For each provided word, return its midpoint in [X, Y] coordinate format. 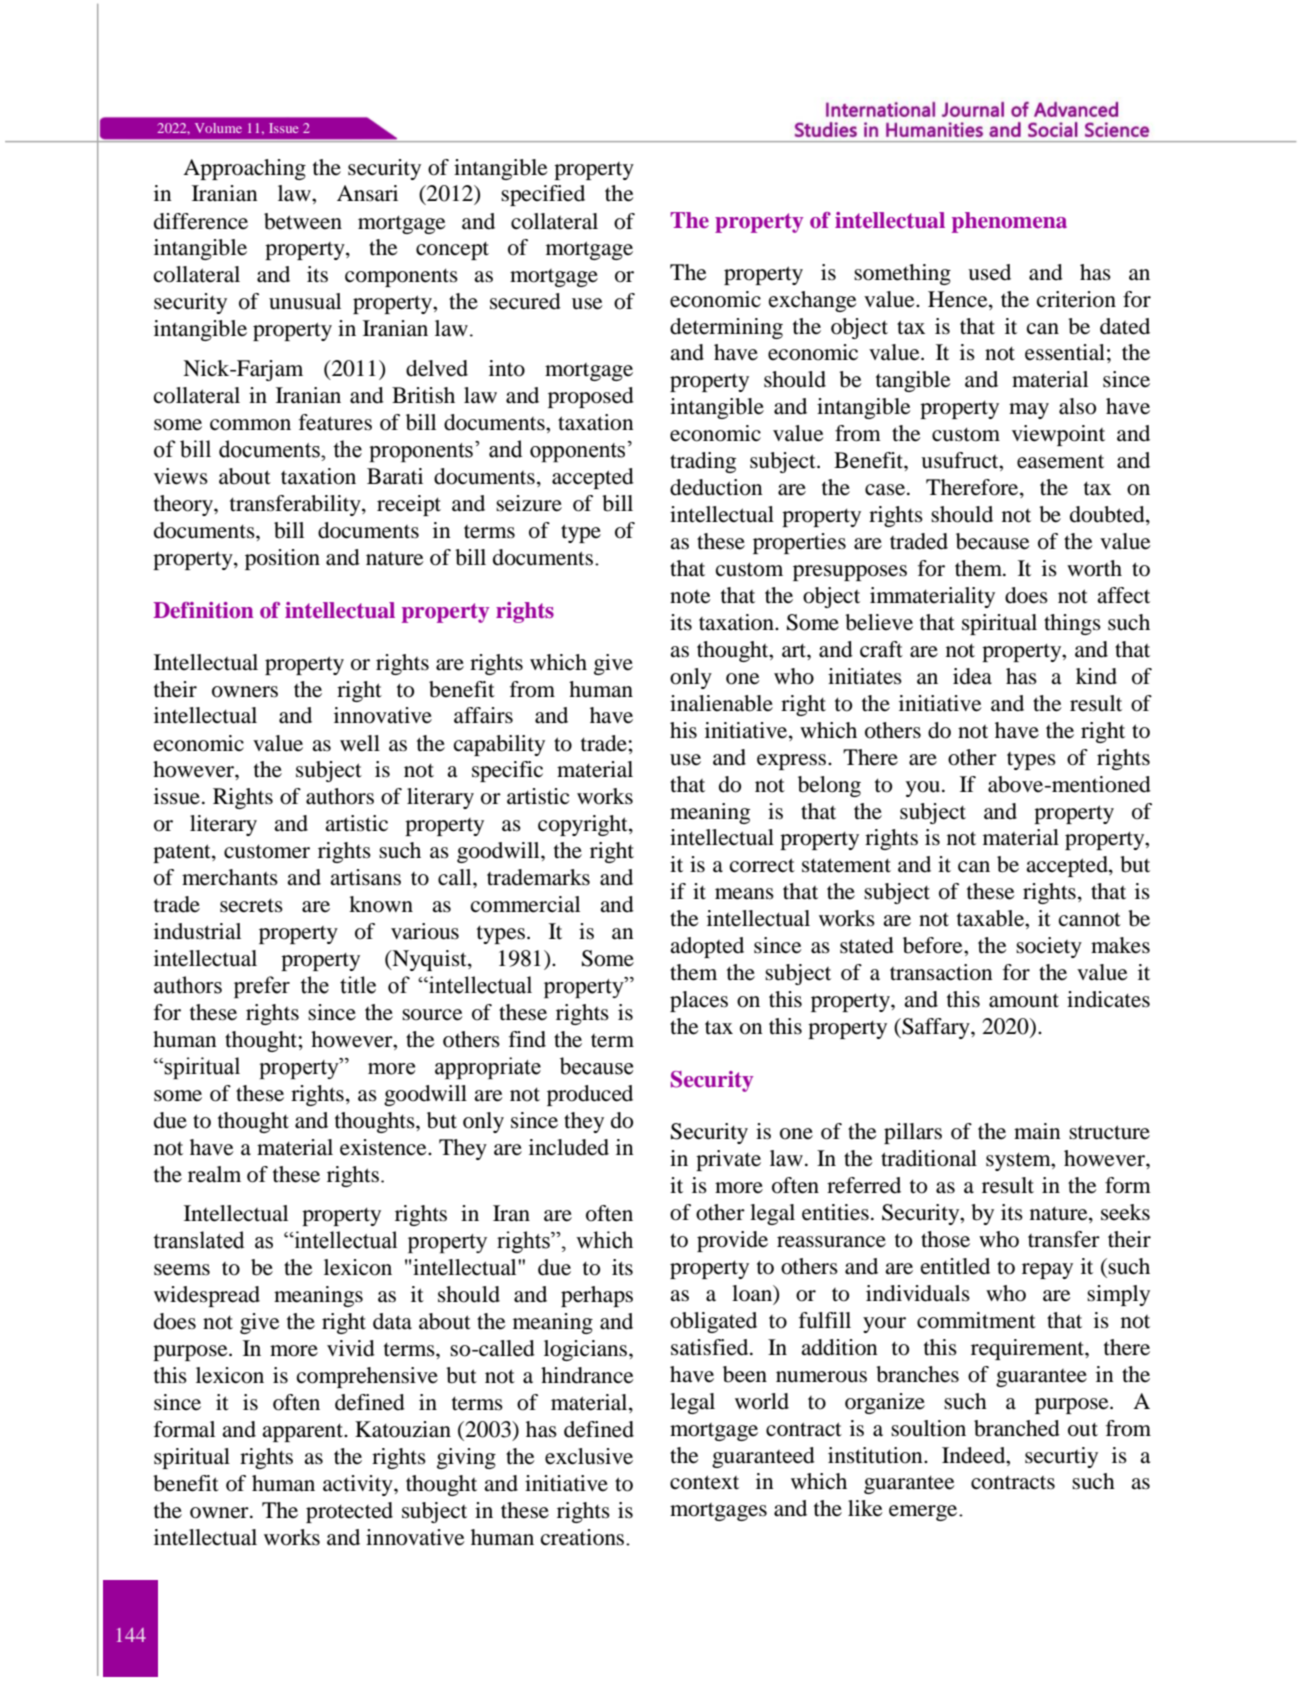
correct [762, 865]
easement [1060, 462]
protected [349, 1512]
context [704, 1482]
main [1037, 1131]
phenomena [1009, 222]
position [282, 559]
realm [214, 1174]
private [728, 1160]
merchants [230, 877]
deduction [716, 487]
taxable [991, 918]
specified [543, 195]
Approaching [244, 169]
